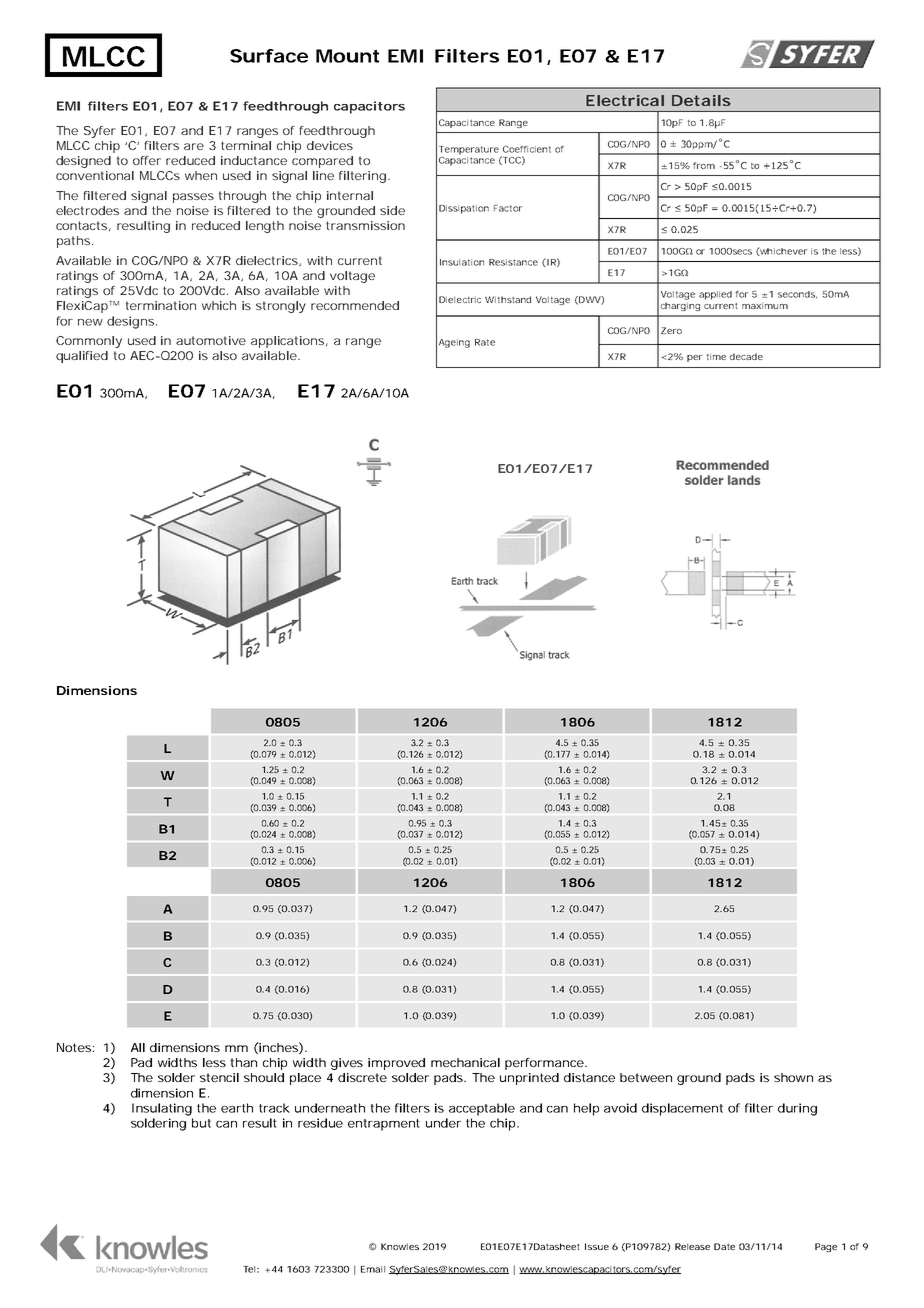 The height and width of the document is (1308, 924). What do you see at coordinates (701, 100) in the document?
I see `Details` at bounding box center [701, 100].
